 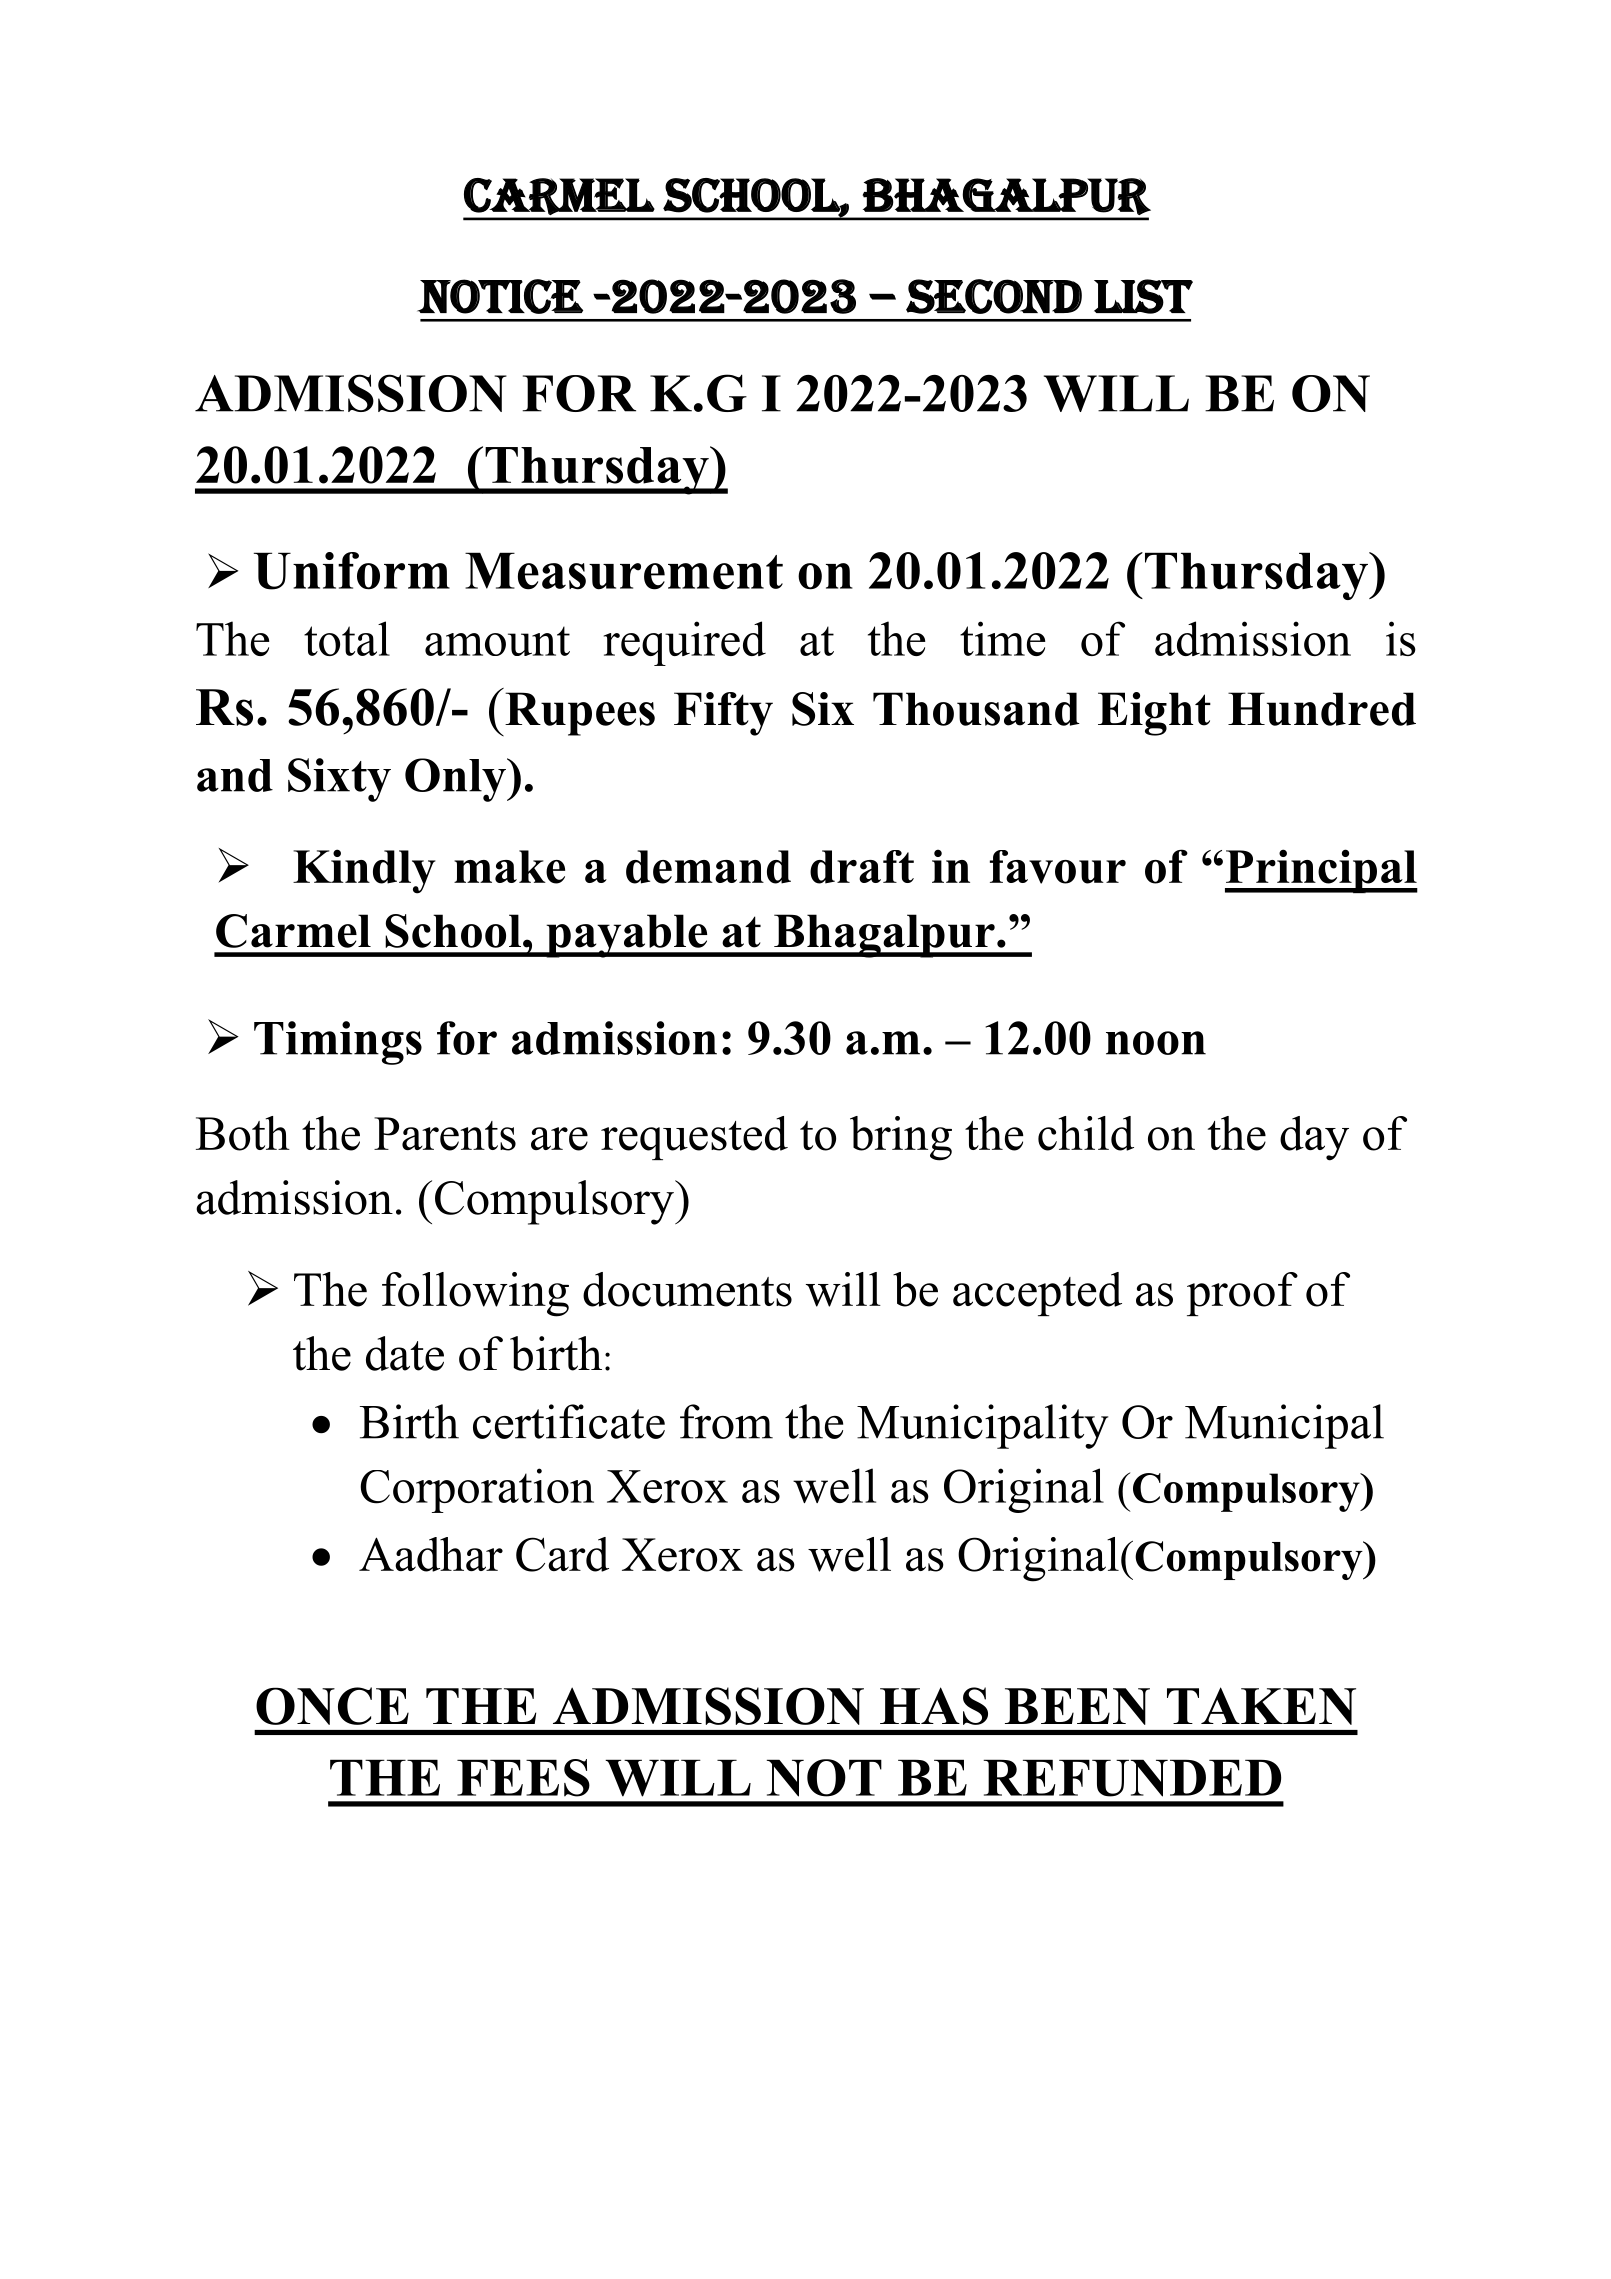 I want to click on LIST, so click(x=1143, y=296).
